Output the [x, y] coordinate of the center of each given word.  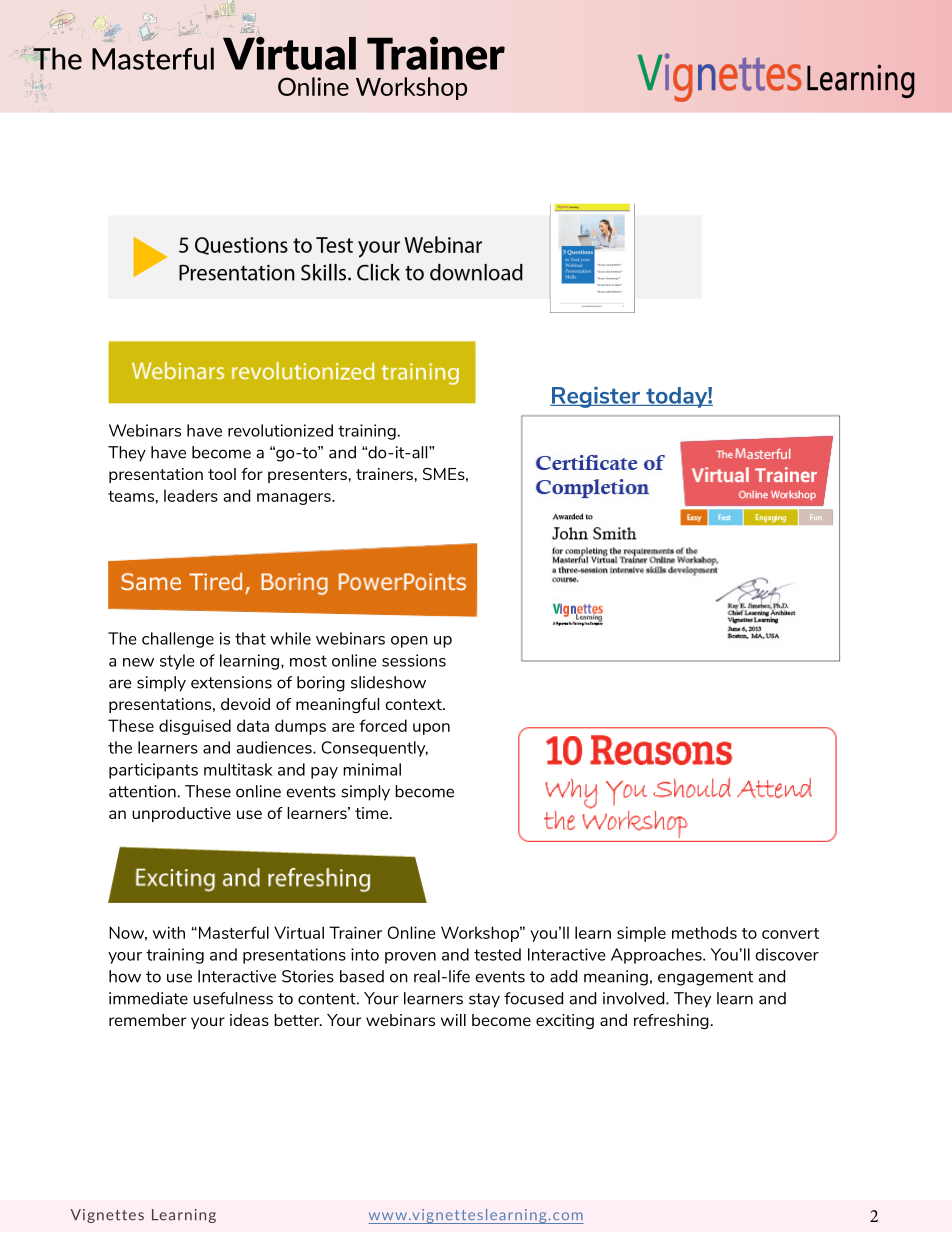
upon [431, 729]
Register [596, 397]
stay [484, 1000]
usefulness [233, 998]
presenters [307, 476]
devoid [245, 704]
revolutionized [280, 430]
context [415, 704]
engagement [705, 978]
